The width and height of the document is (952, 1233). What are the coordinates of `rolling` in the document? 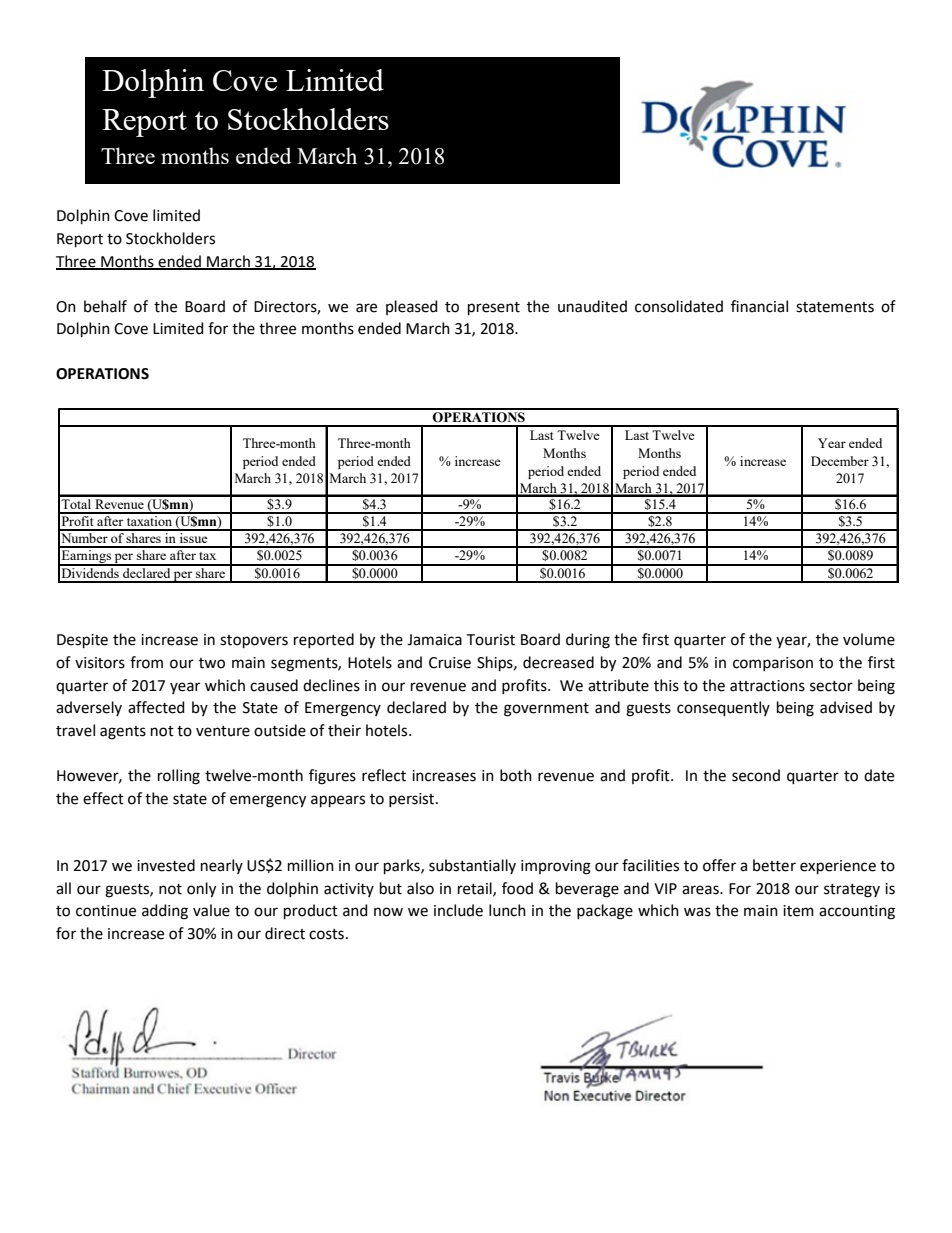 It's located at (179, 777).
